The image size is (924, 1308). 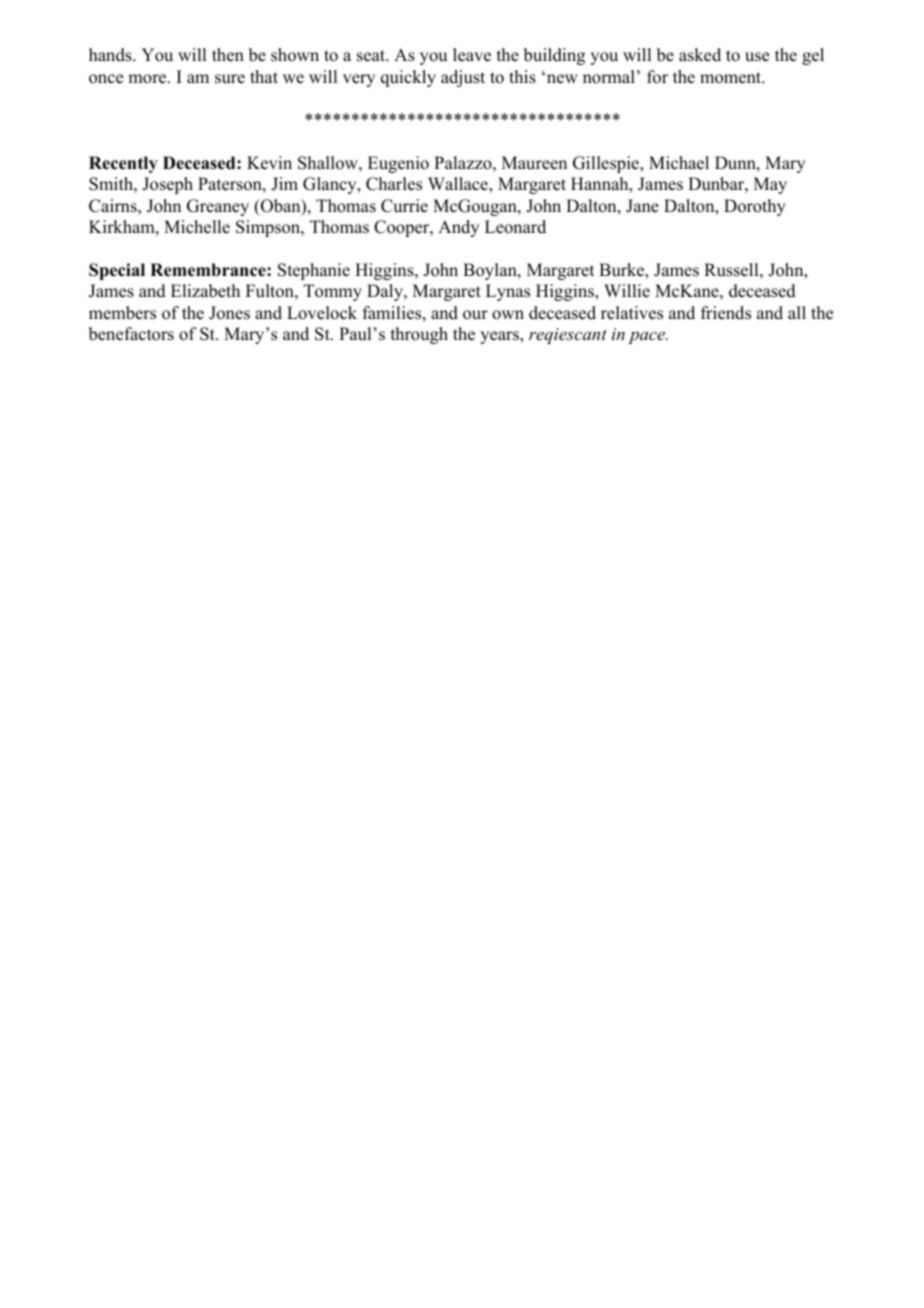 I want to click on Remembrance, so click(x=209, y=270).
